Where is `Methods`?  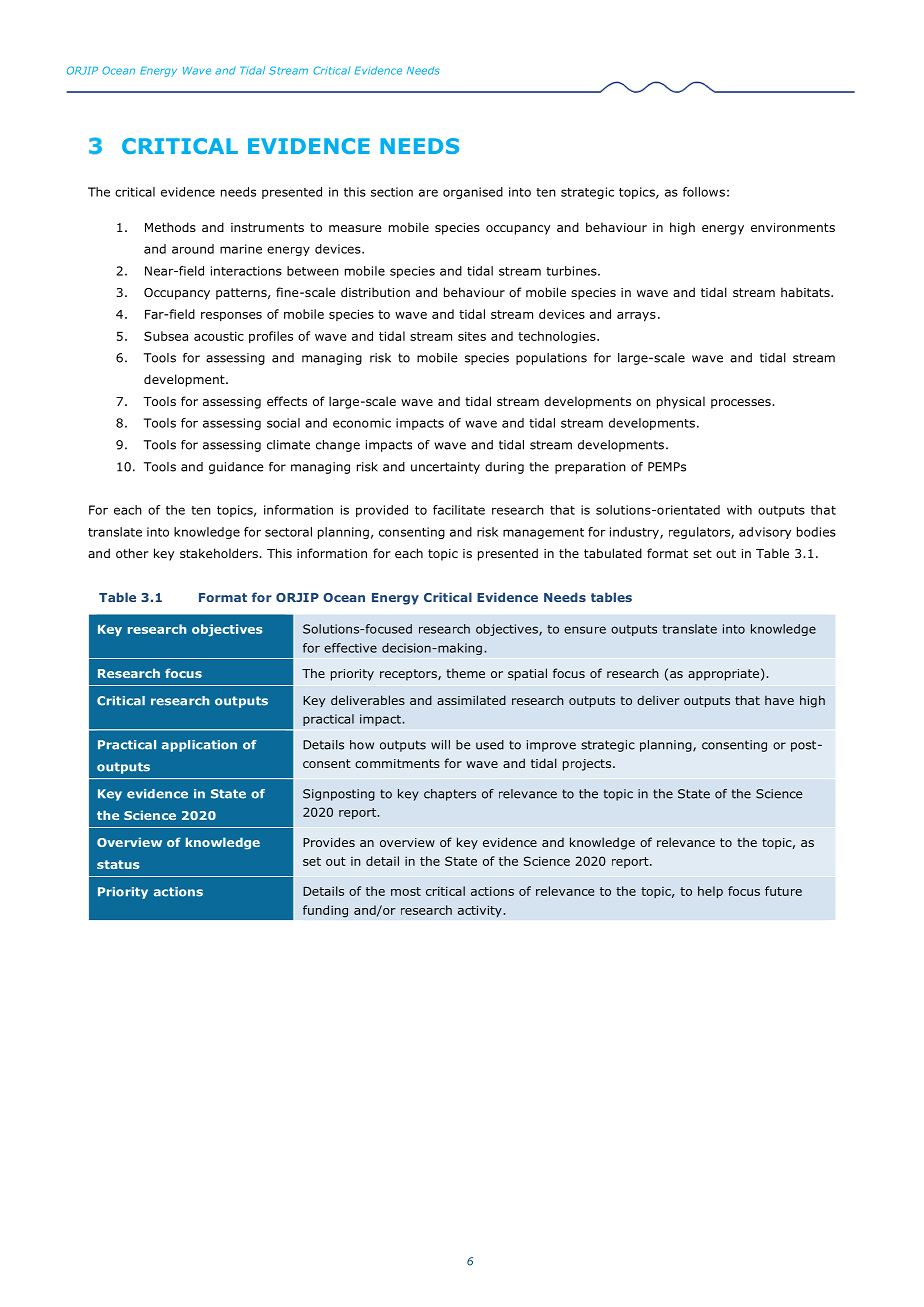 Methods is located at coordinates (170, 227).
